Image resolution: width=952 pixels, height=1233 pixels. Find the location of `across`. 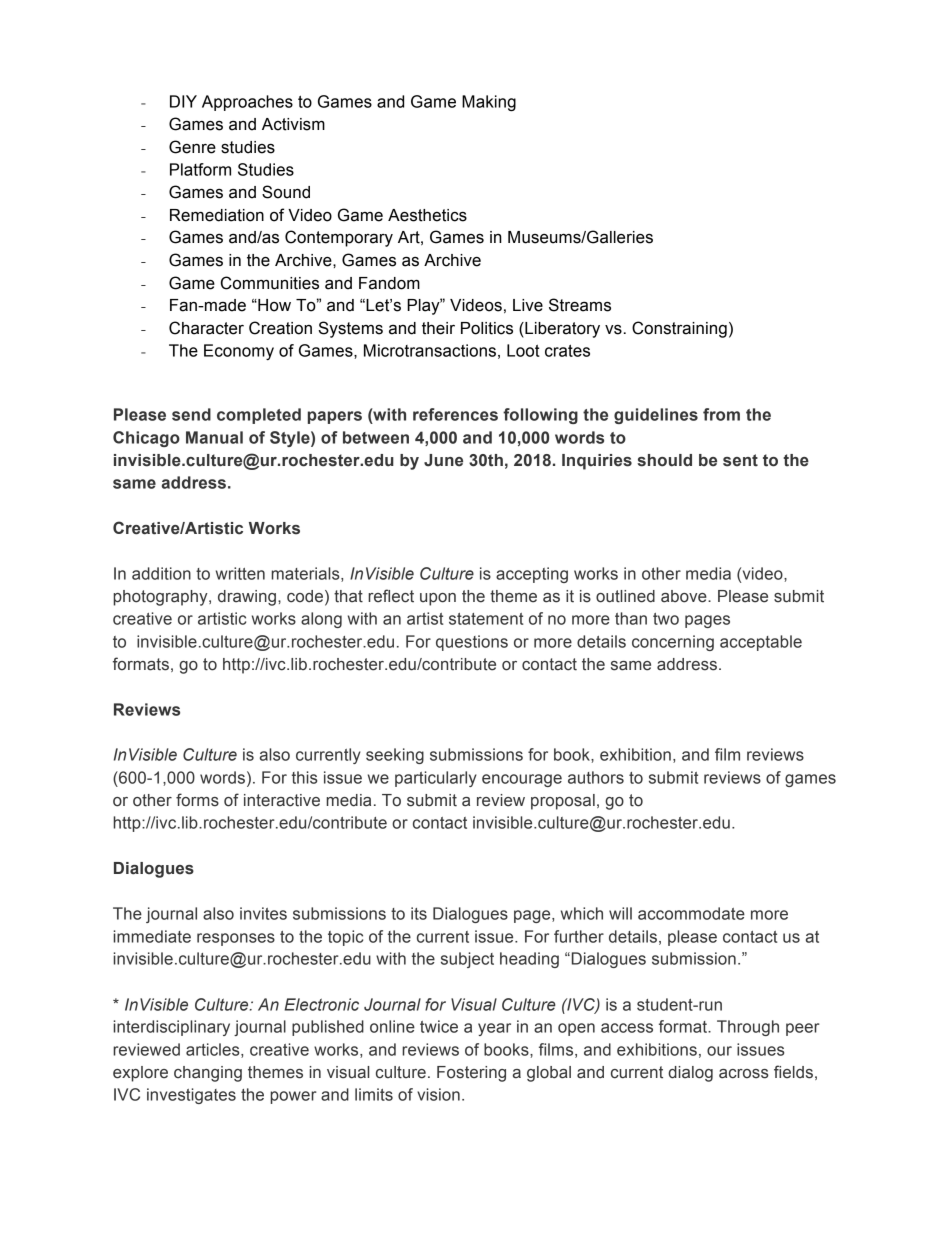

across is located at coordinates (744, 1074).
